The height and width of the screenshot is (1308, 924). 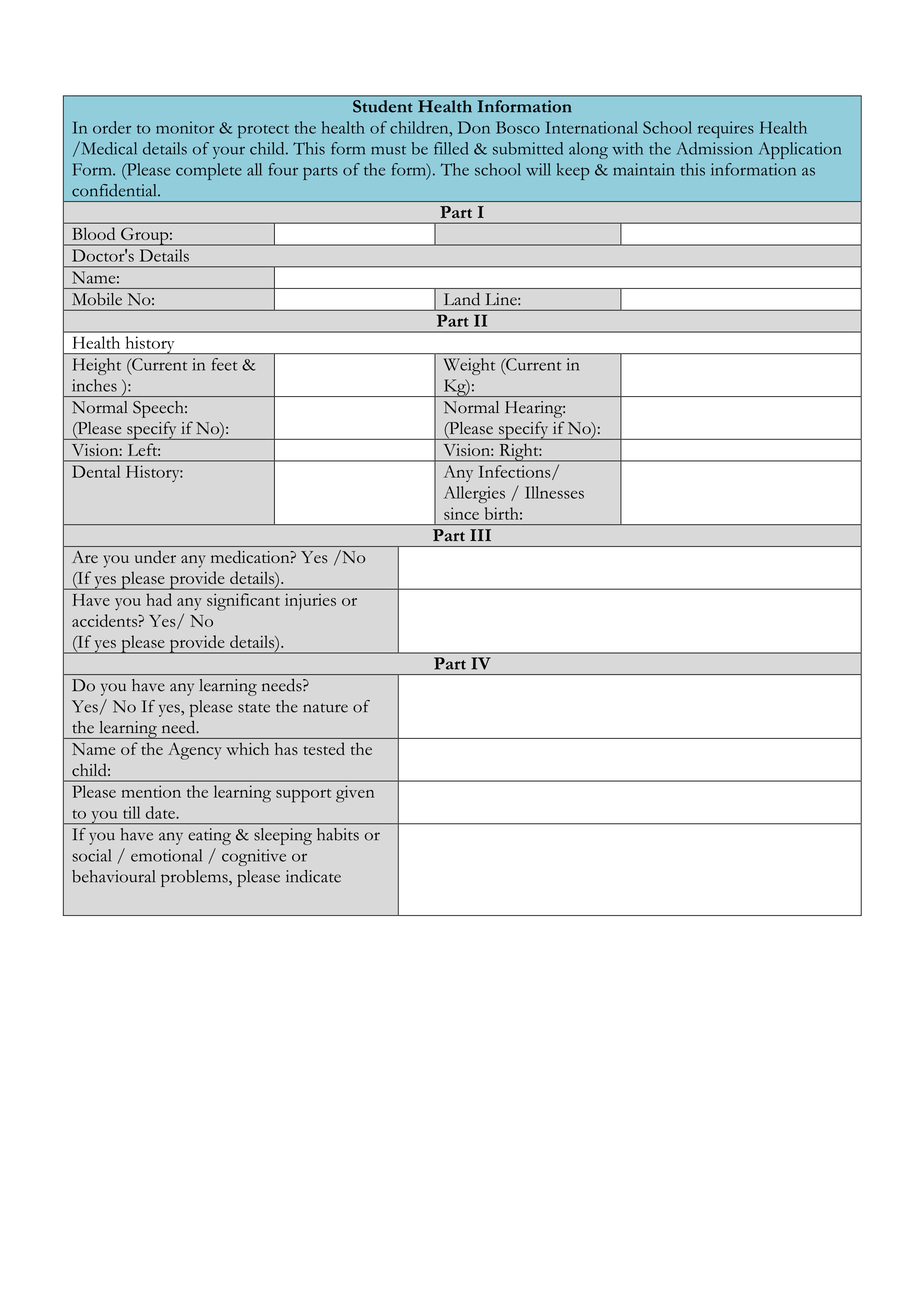 What do you see at coordinates (96, 471) in the screenshot?
I see `Dental` at bounding box center [96, 471].
